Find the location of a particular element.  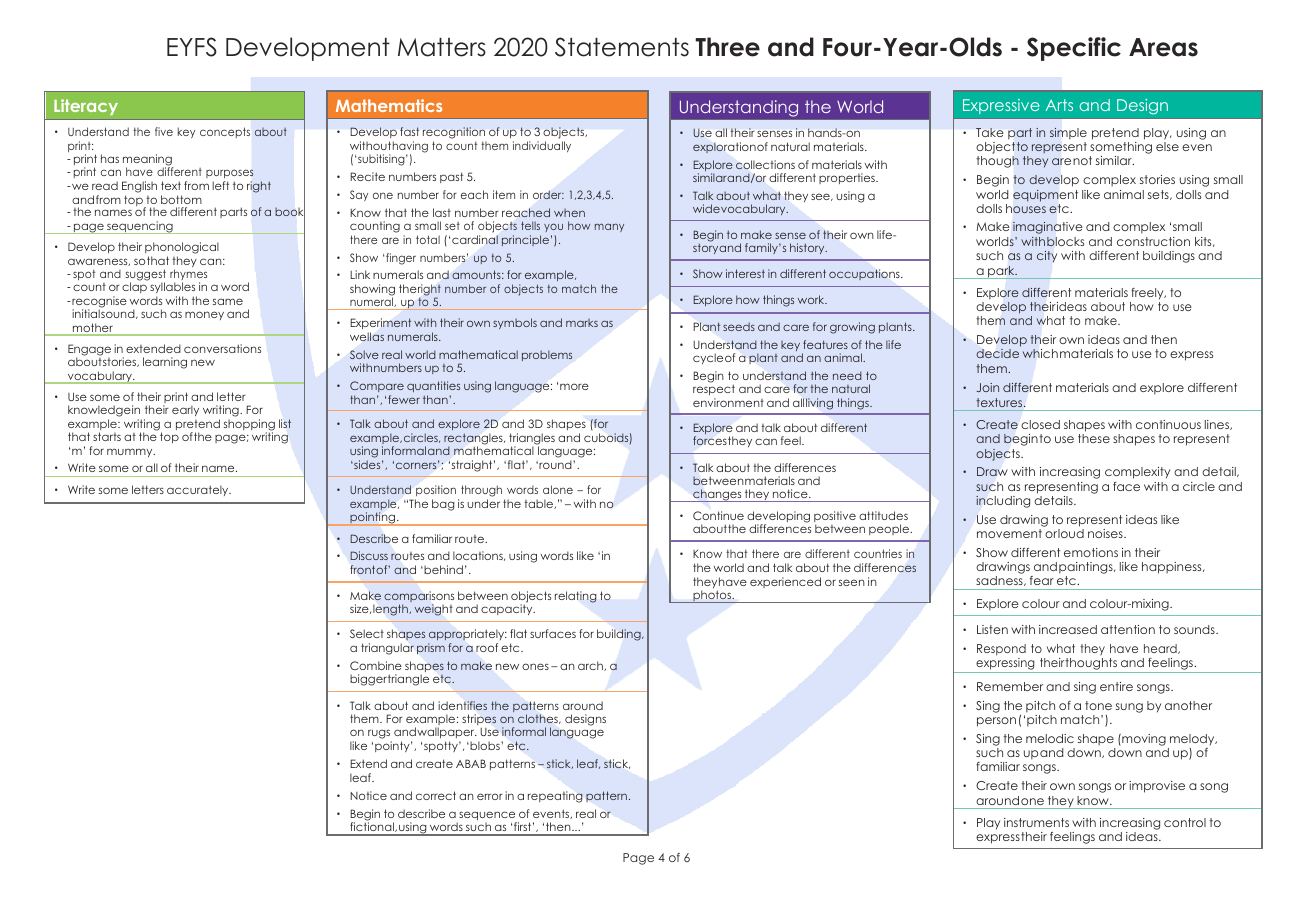

construction is located at coordinates (1153, 241).
